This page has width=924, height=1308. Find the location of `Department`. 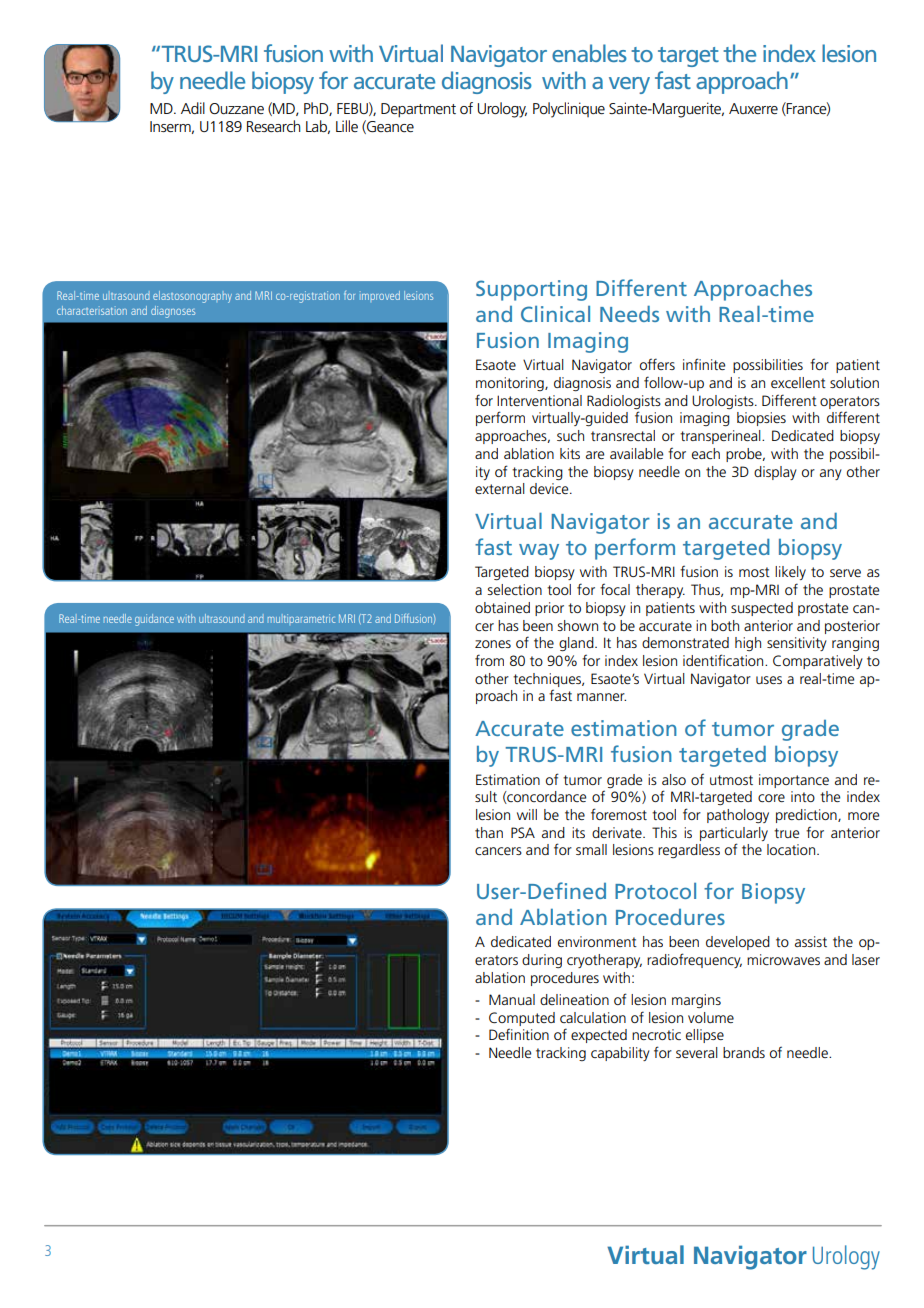

Department is located at coordinates (418, 110).
